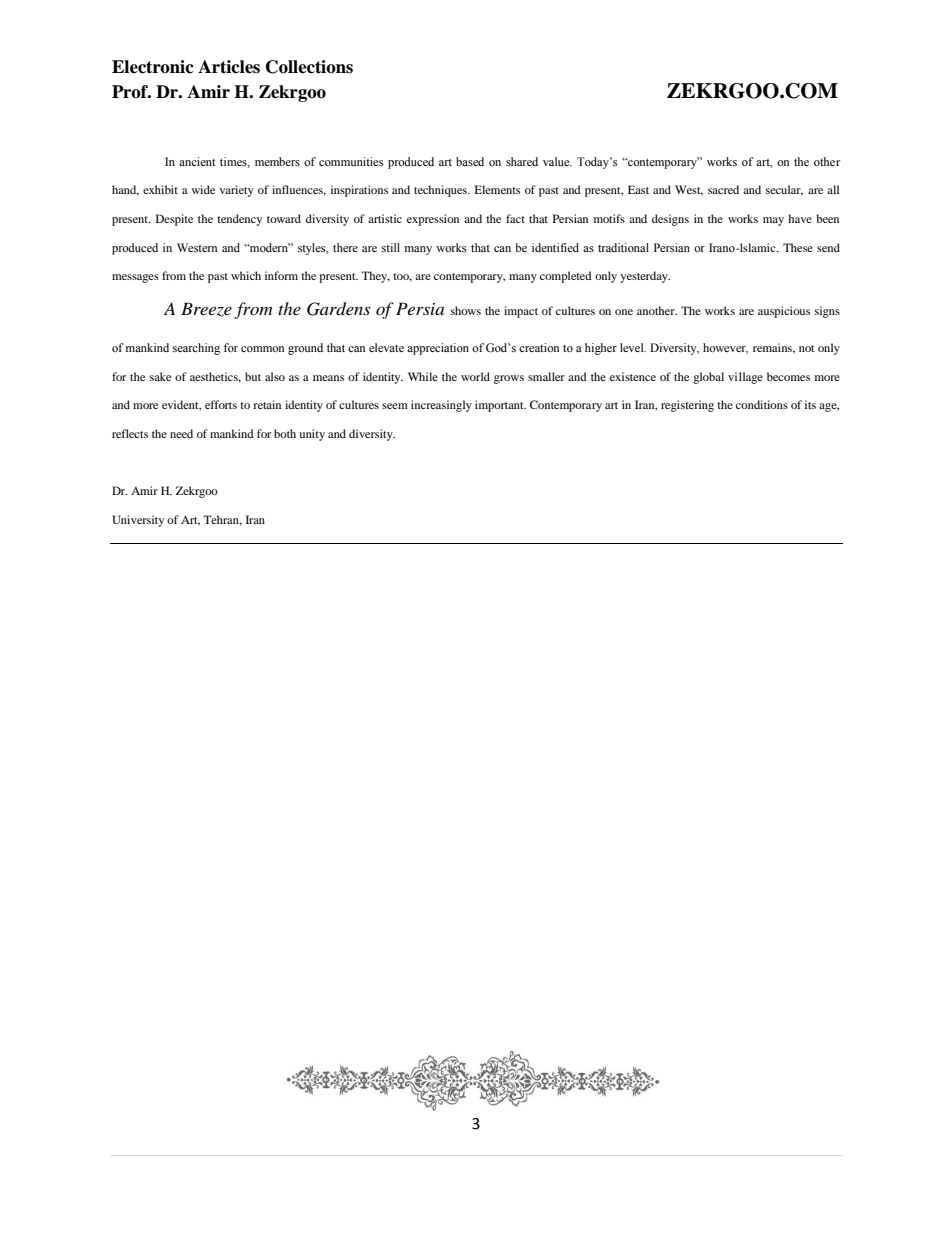 This document has width=952, height=1233. What do you see at coordinates (497, 189) in the document?
I see `Elements` at bounding box center [497, 189].
